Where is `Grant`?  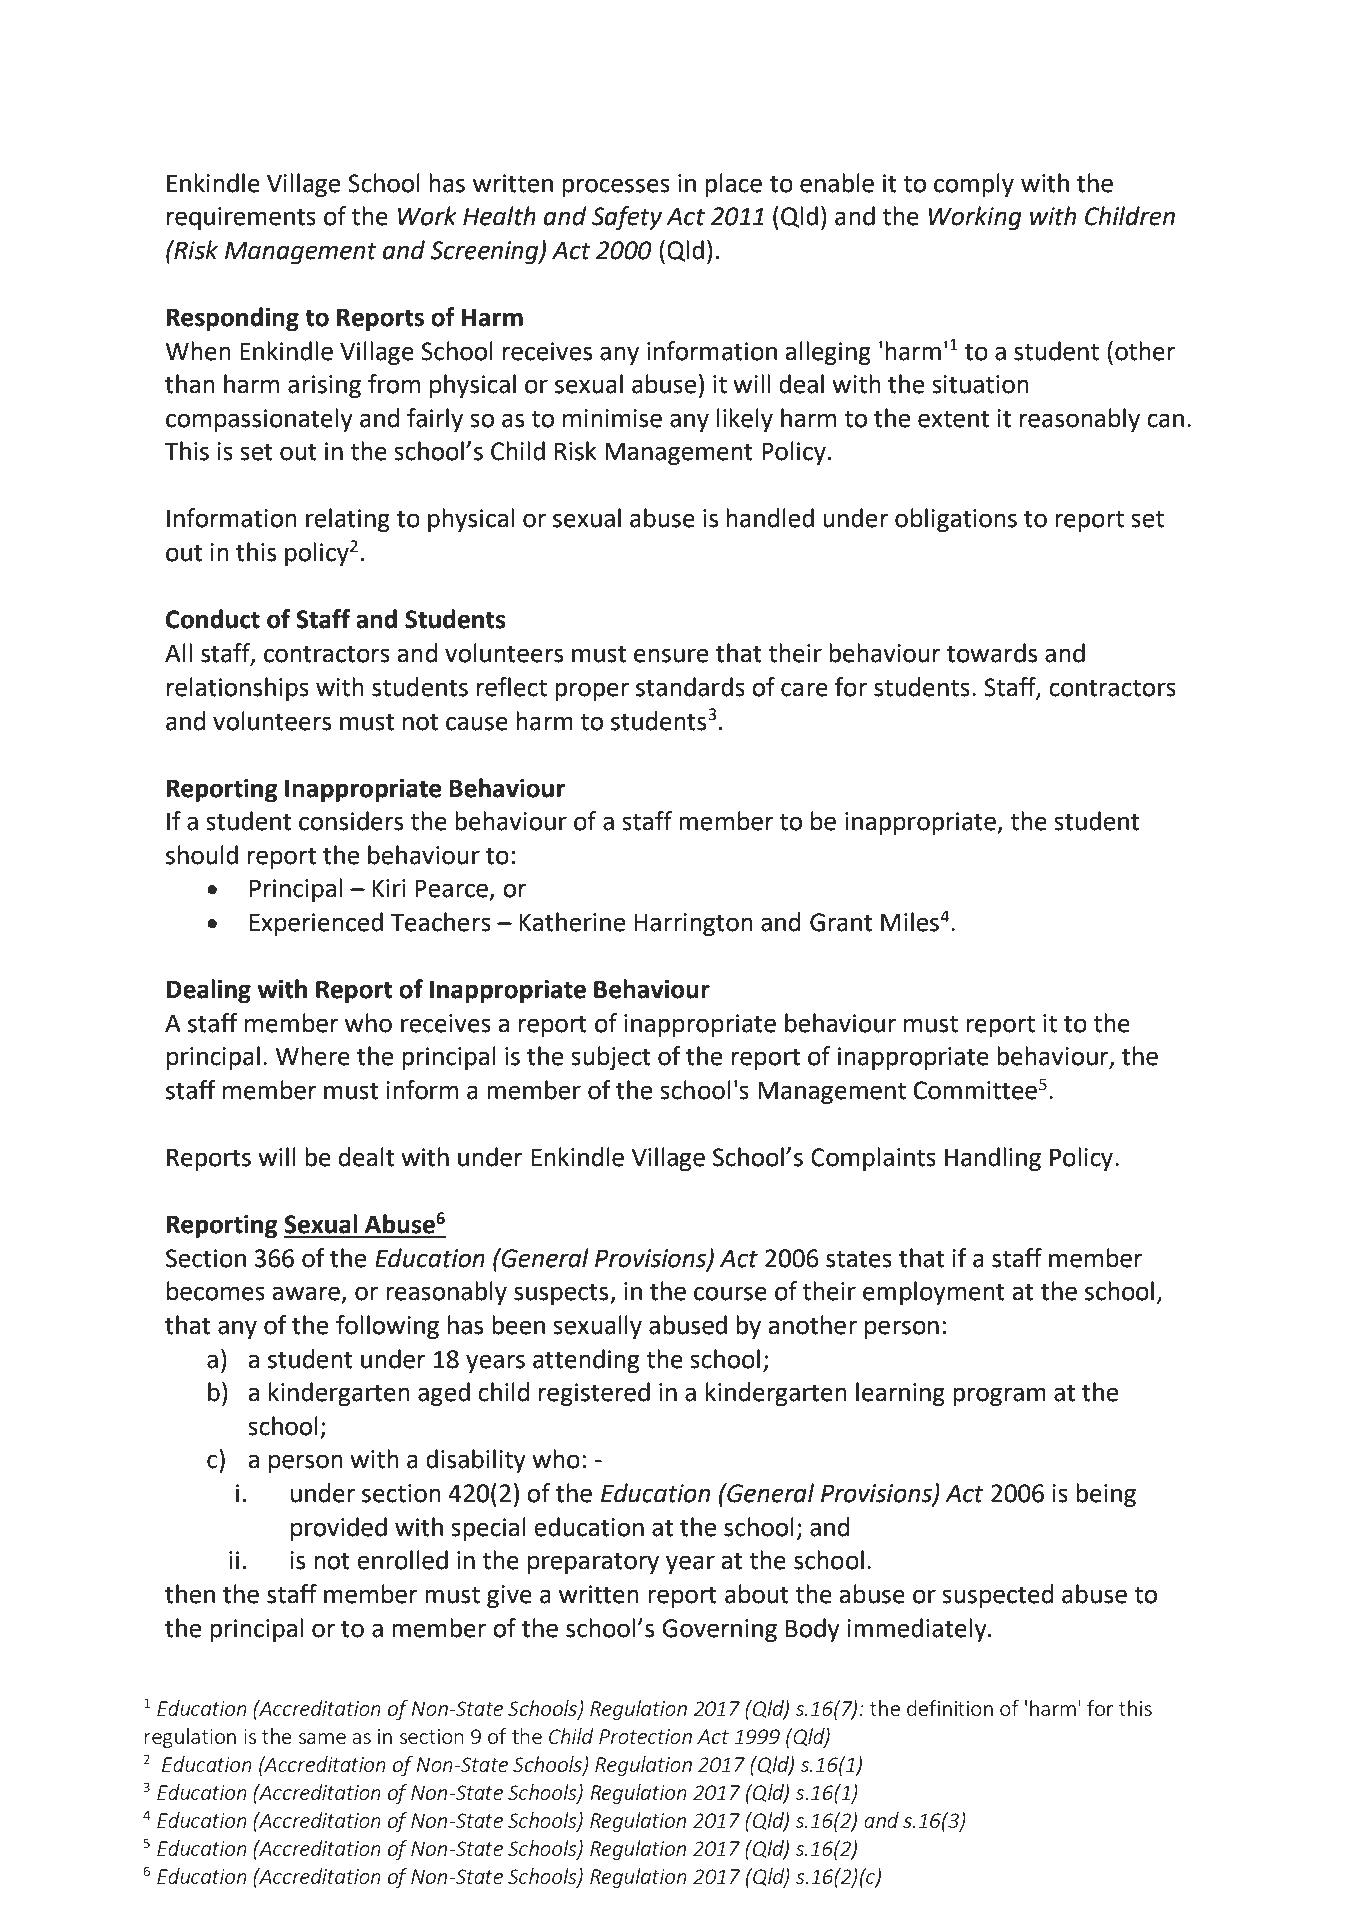
Grant is located at coordinates (841, 922).
